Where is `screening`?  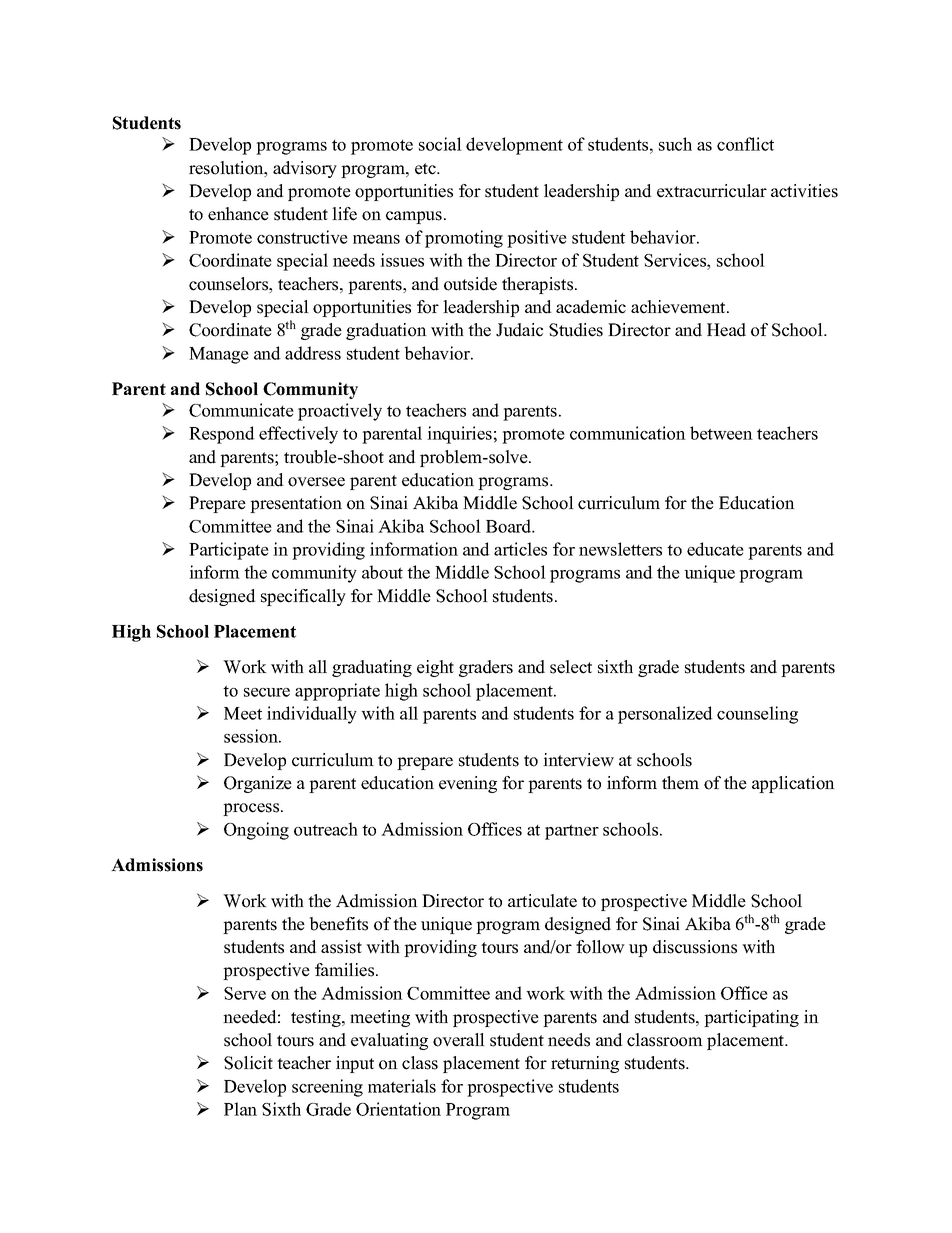 screening is located at coordinates (327, 1088).
